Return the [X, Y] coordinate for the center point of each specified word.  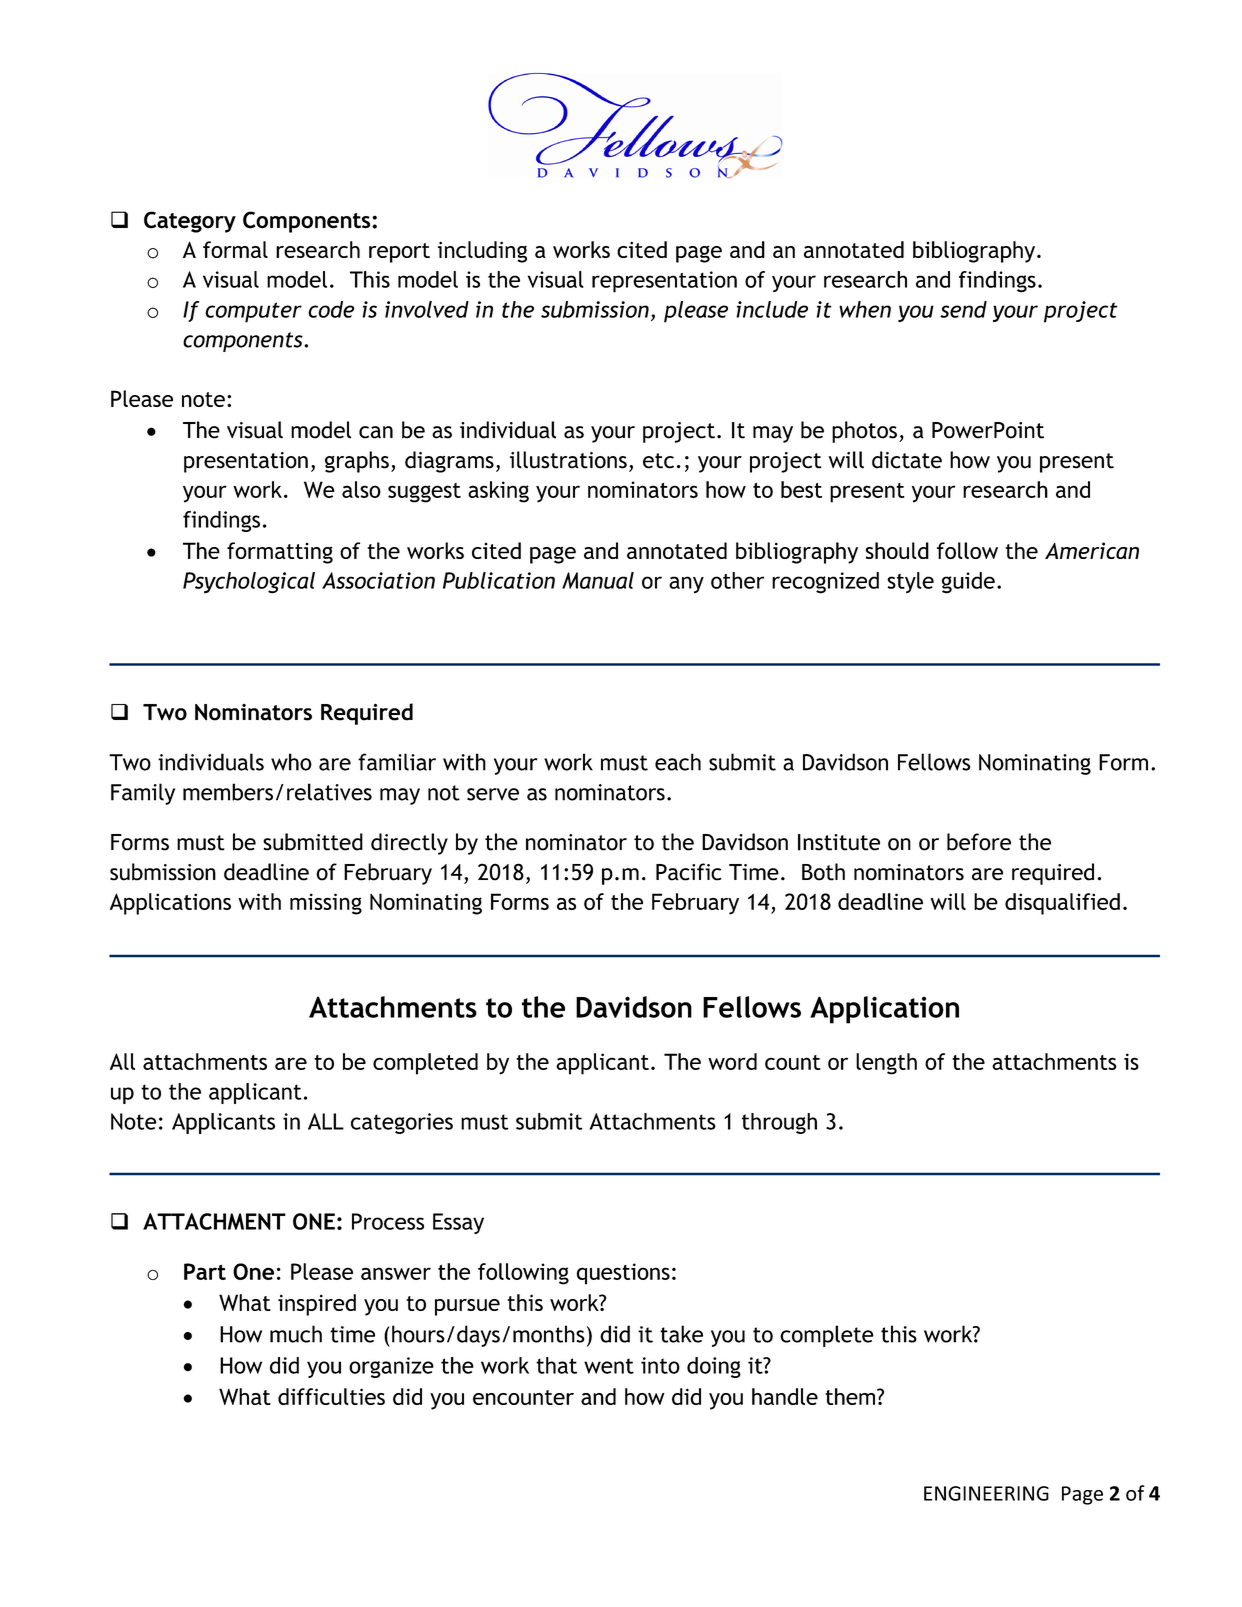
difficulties [331, 1396]
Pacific [688, 872]
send [963, 309]
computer [253, 312]
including [482, 252]
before [979, 842]
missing [326, 904]
